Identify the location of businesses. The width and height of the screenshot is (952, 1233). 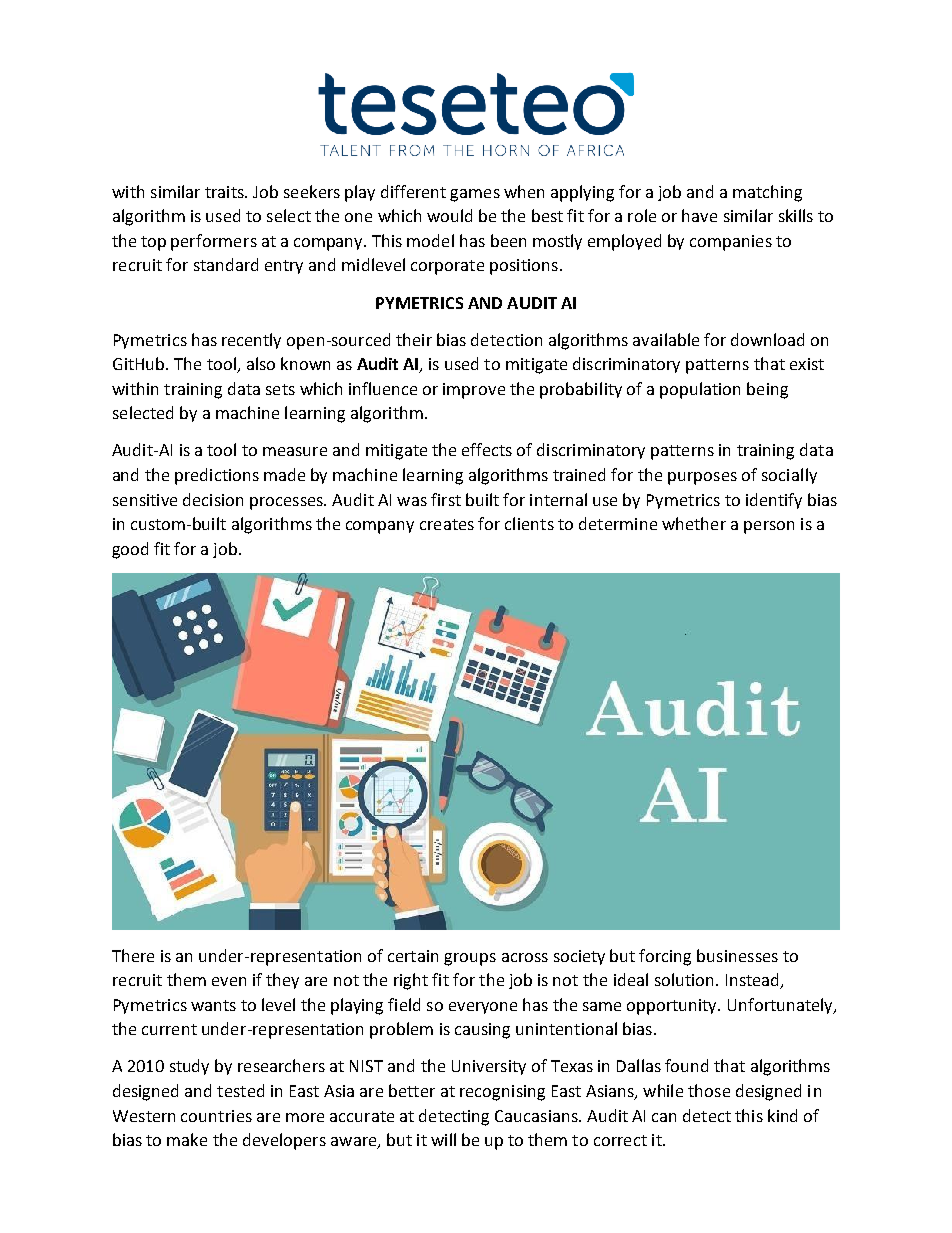
(737, 955).
